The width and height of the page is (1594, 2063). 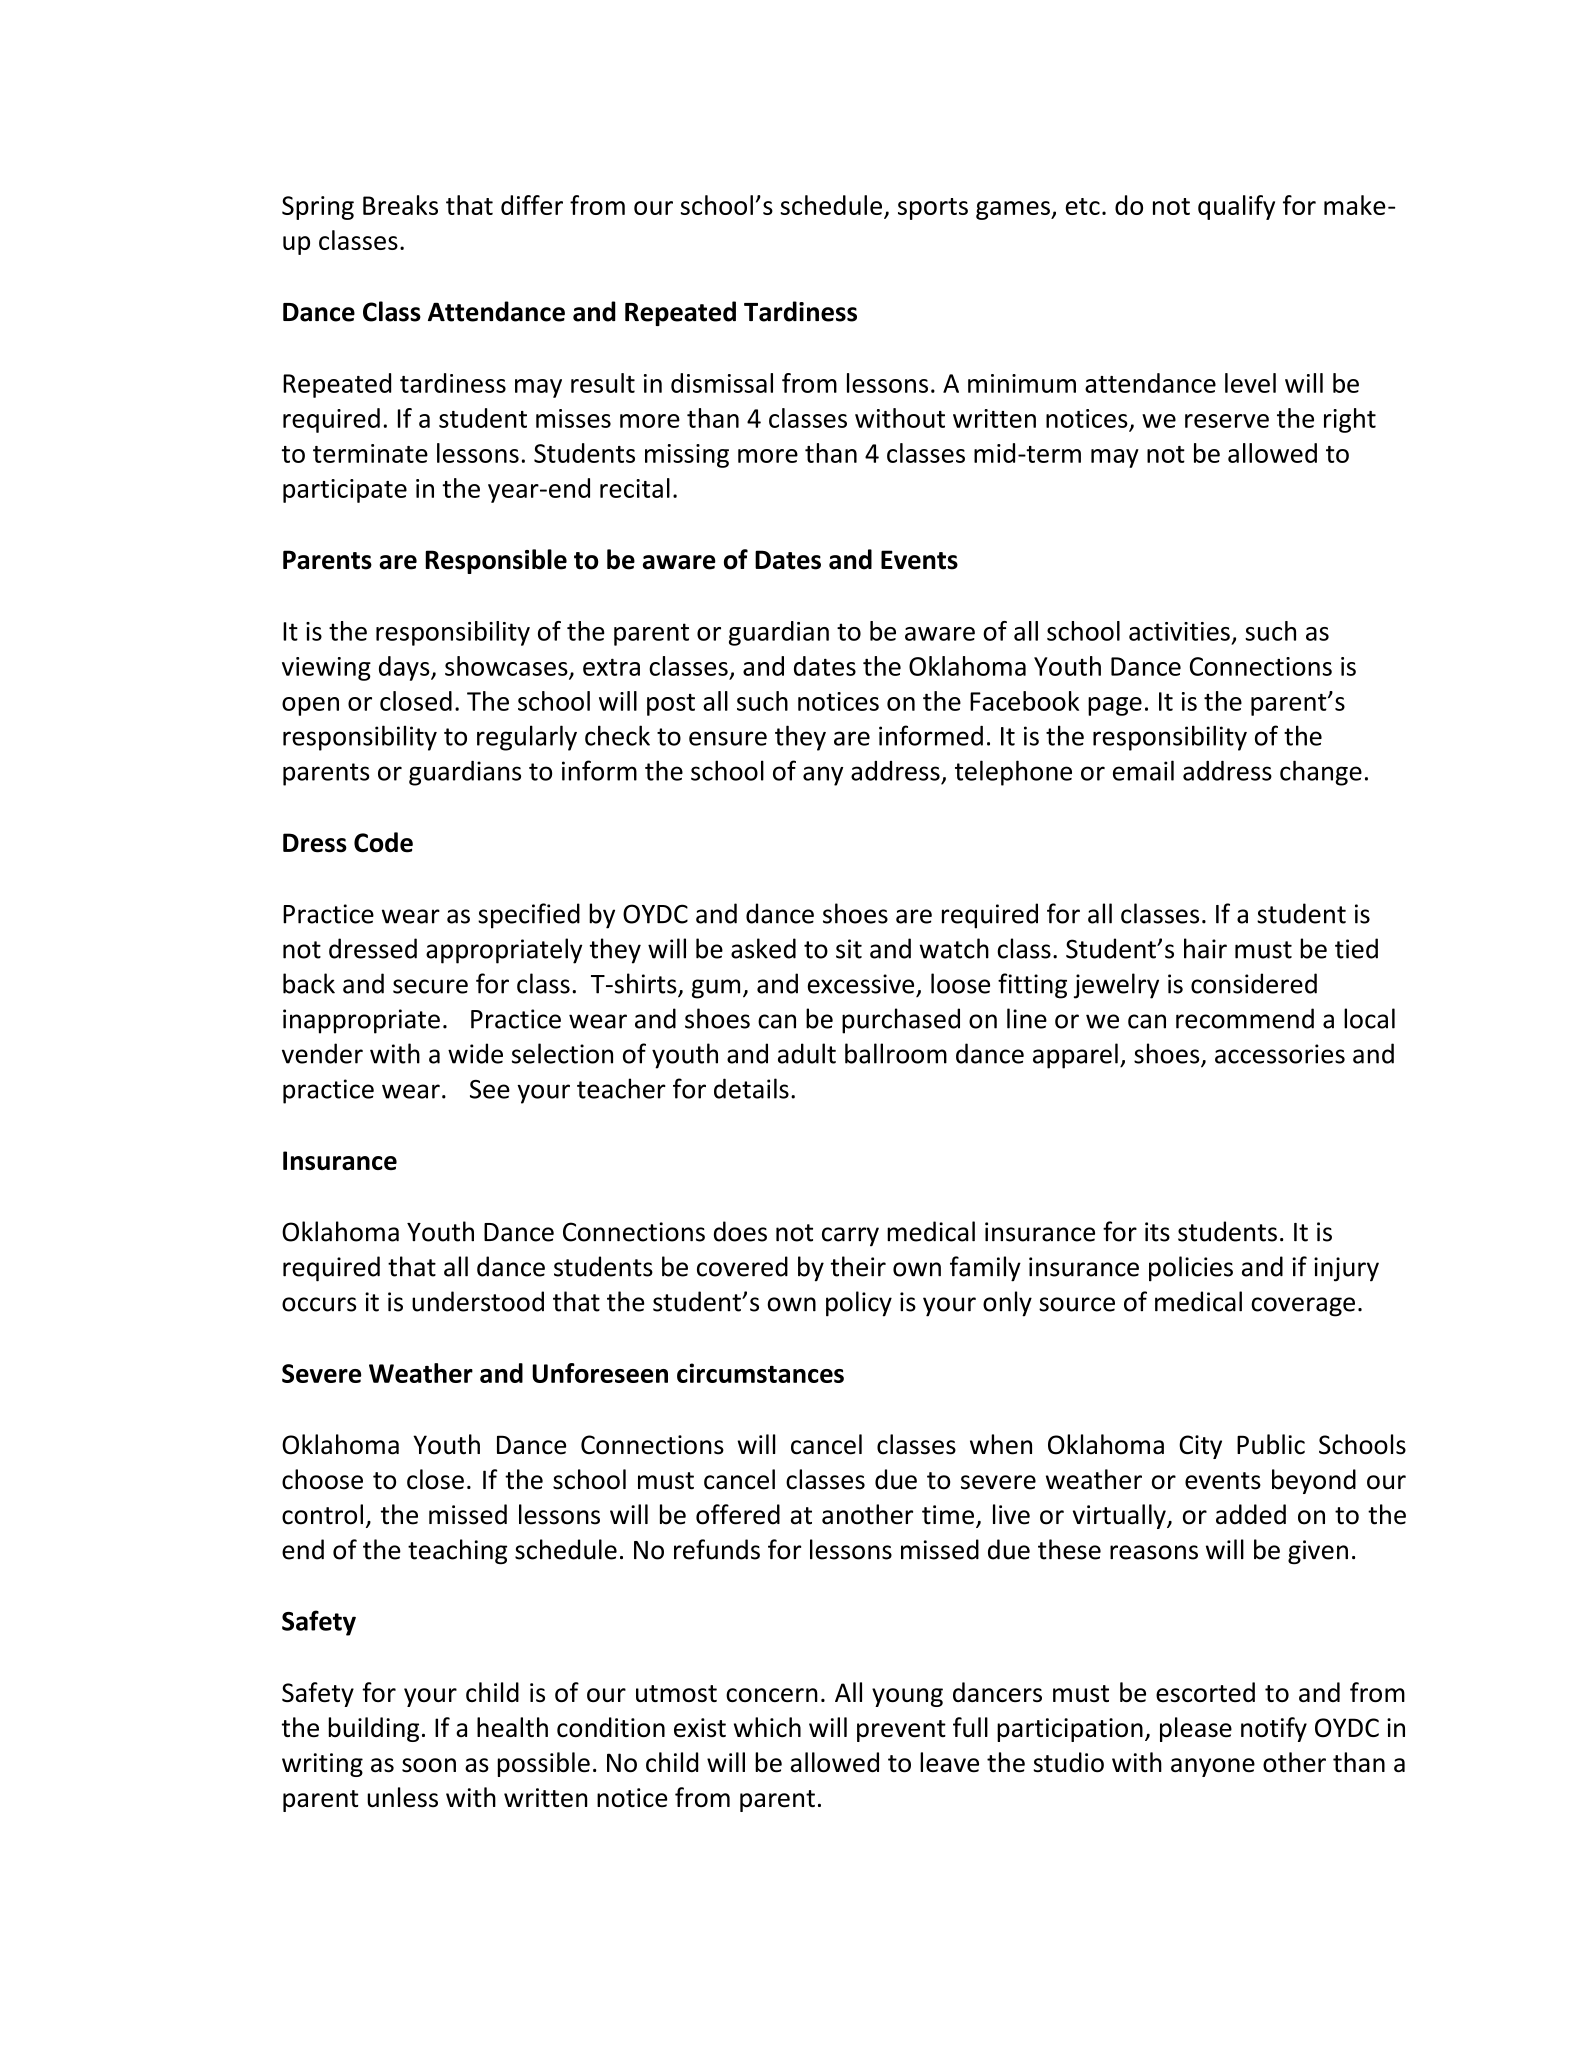 What do you see at coordinates (1191, 1269) in the page?
I see `policies` at bounding box center [1191, 1269].
